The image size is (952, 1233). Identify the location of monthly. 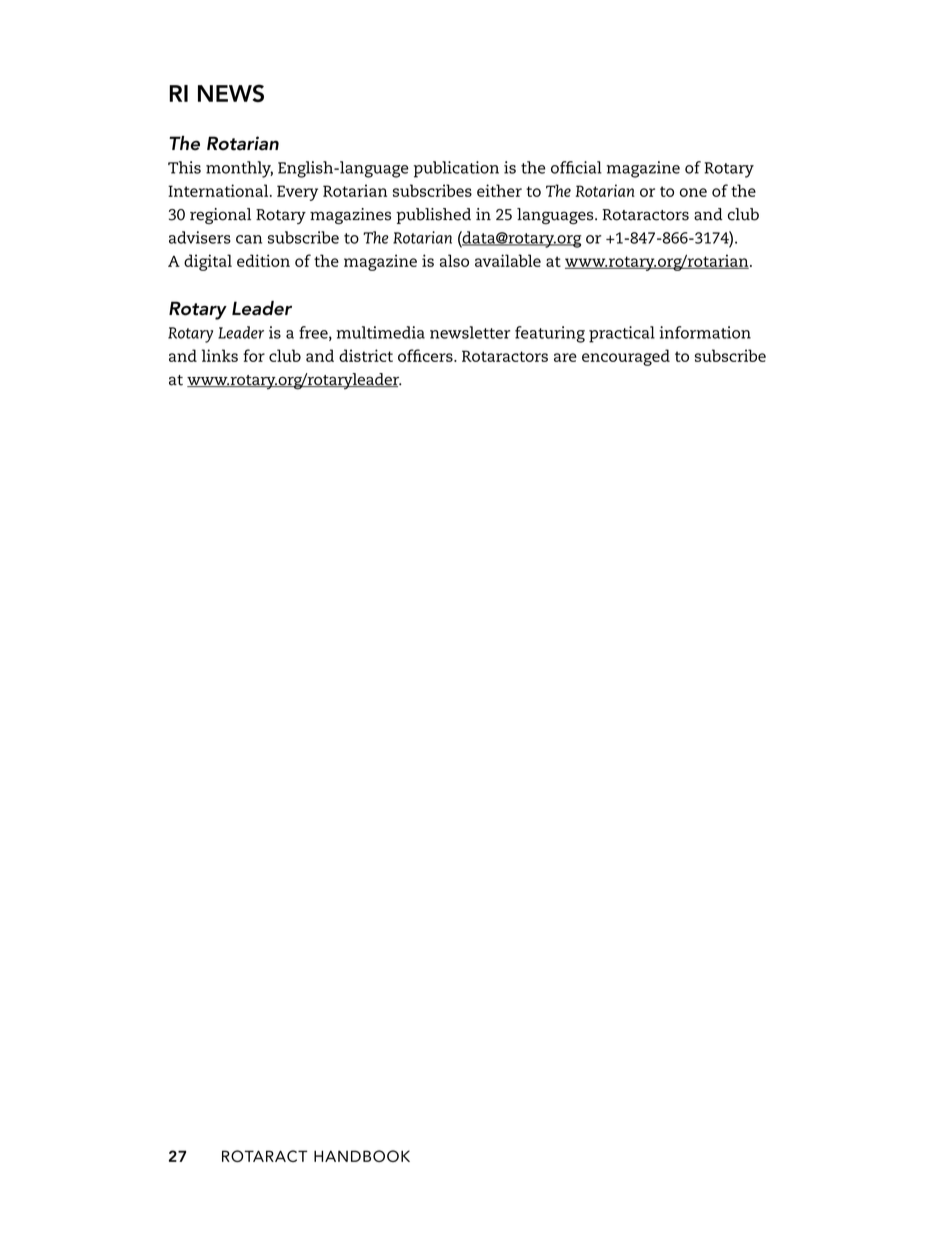
(239, 169).
